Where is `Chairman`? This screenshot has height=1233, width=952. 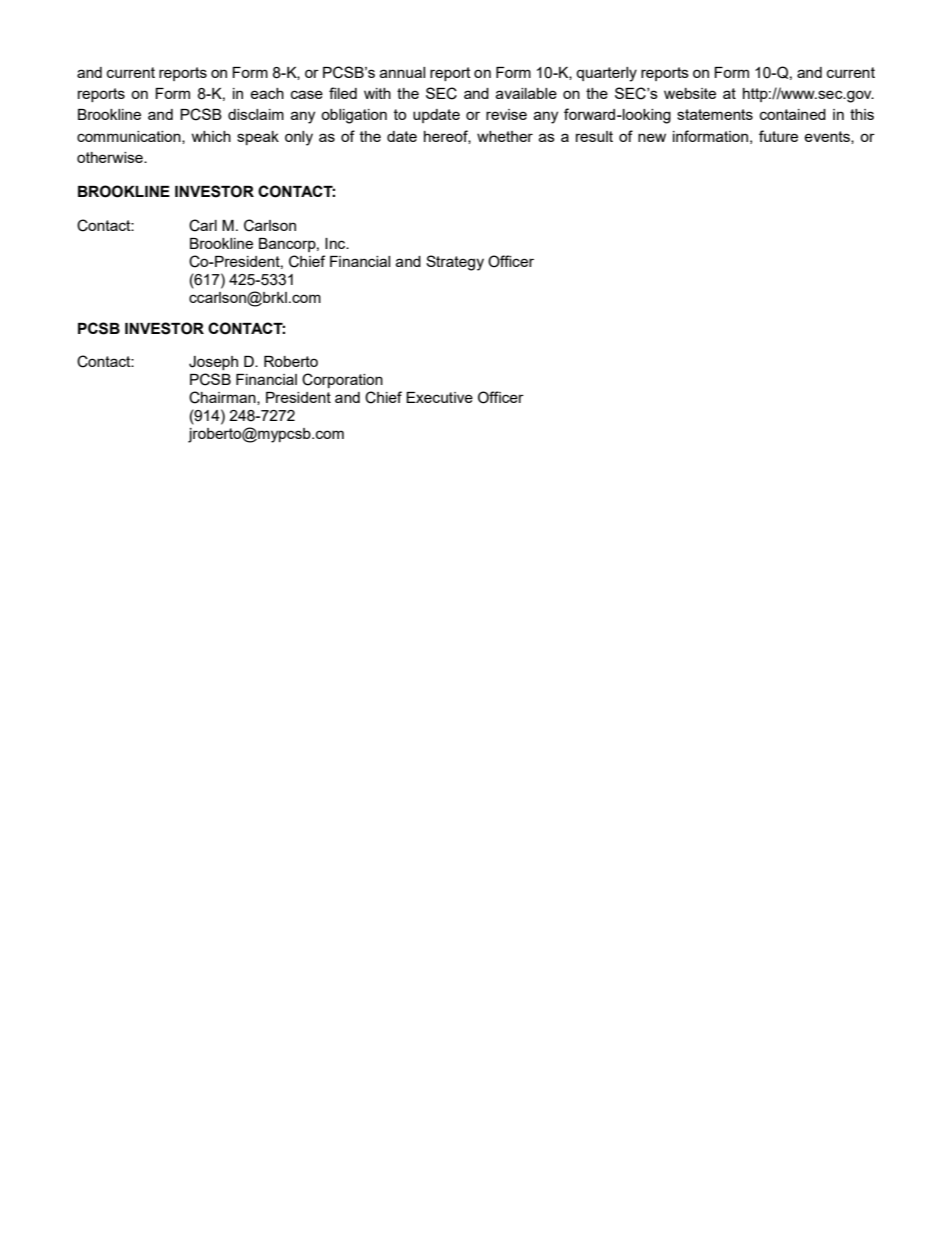 Chairman is located at coordinates (223, 398).
